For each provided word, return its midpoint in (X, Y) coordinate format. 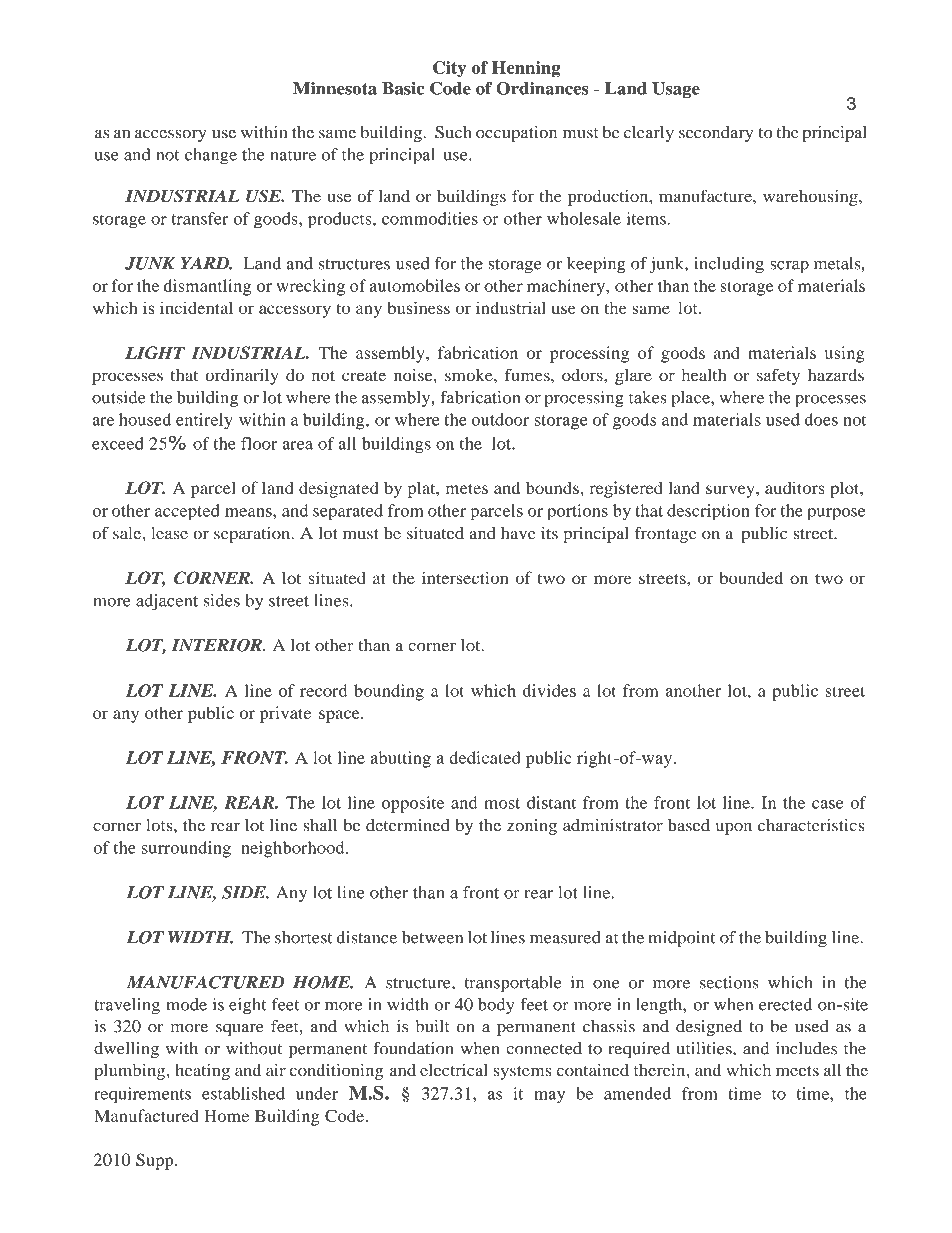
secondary (716, 134)
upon (734, 829)
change (211, 156)
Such (453, 132)
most (502, 803)
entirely (204, 421)
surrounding (186, 849)
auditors (795, 487)
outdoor (500, 419)
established (243, 1093)
